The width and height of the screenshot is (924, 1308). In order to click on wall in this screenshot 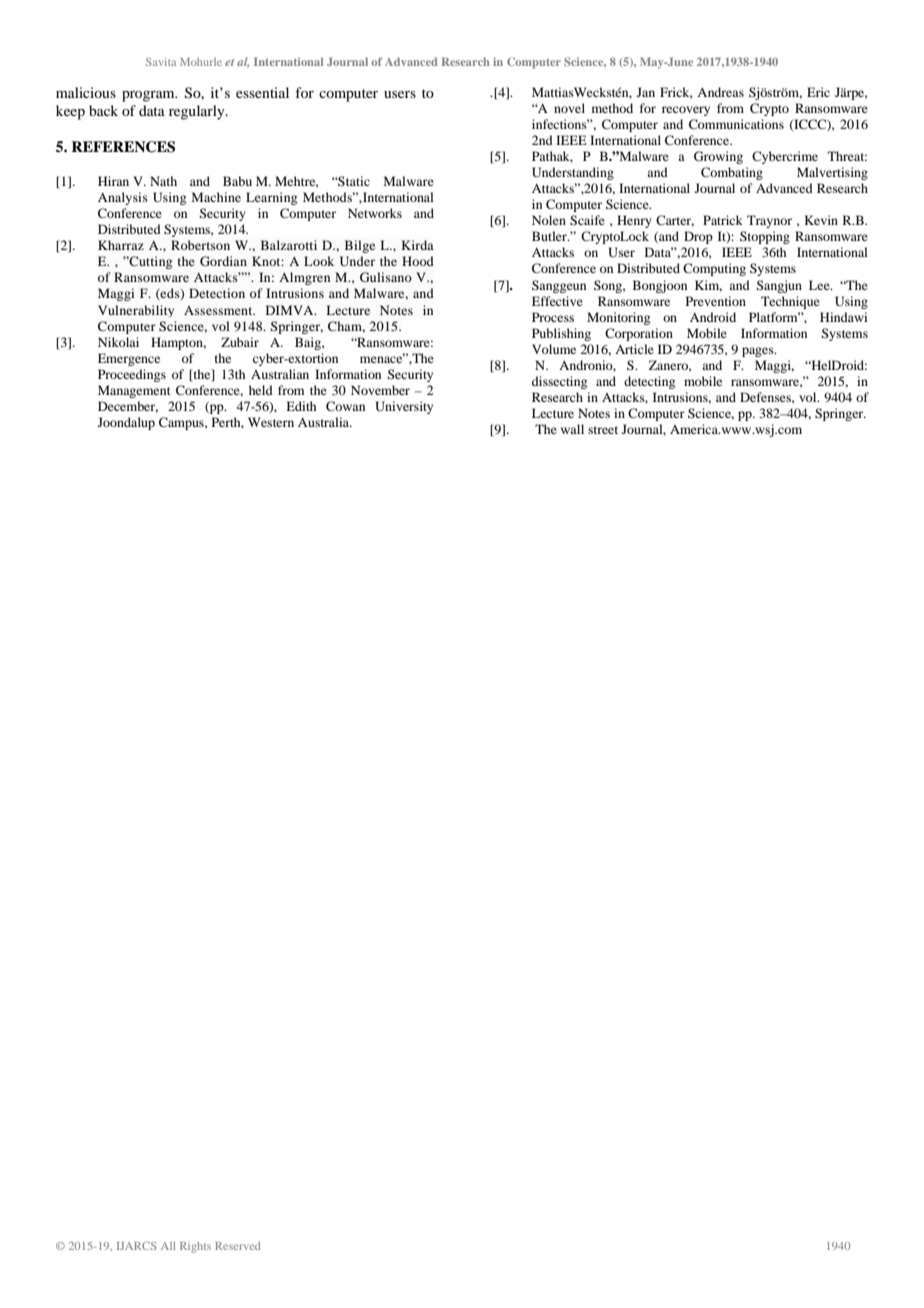, I will do `click(572, 429)`.
